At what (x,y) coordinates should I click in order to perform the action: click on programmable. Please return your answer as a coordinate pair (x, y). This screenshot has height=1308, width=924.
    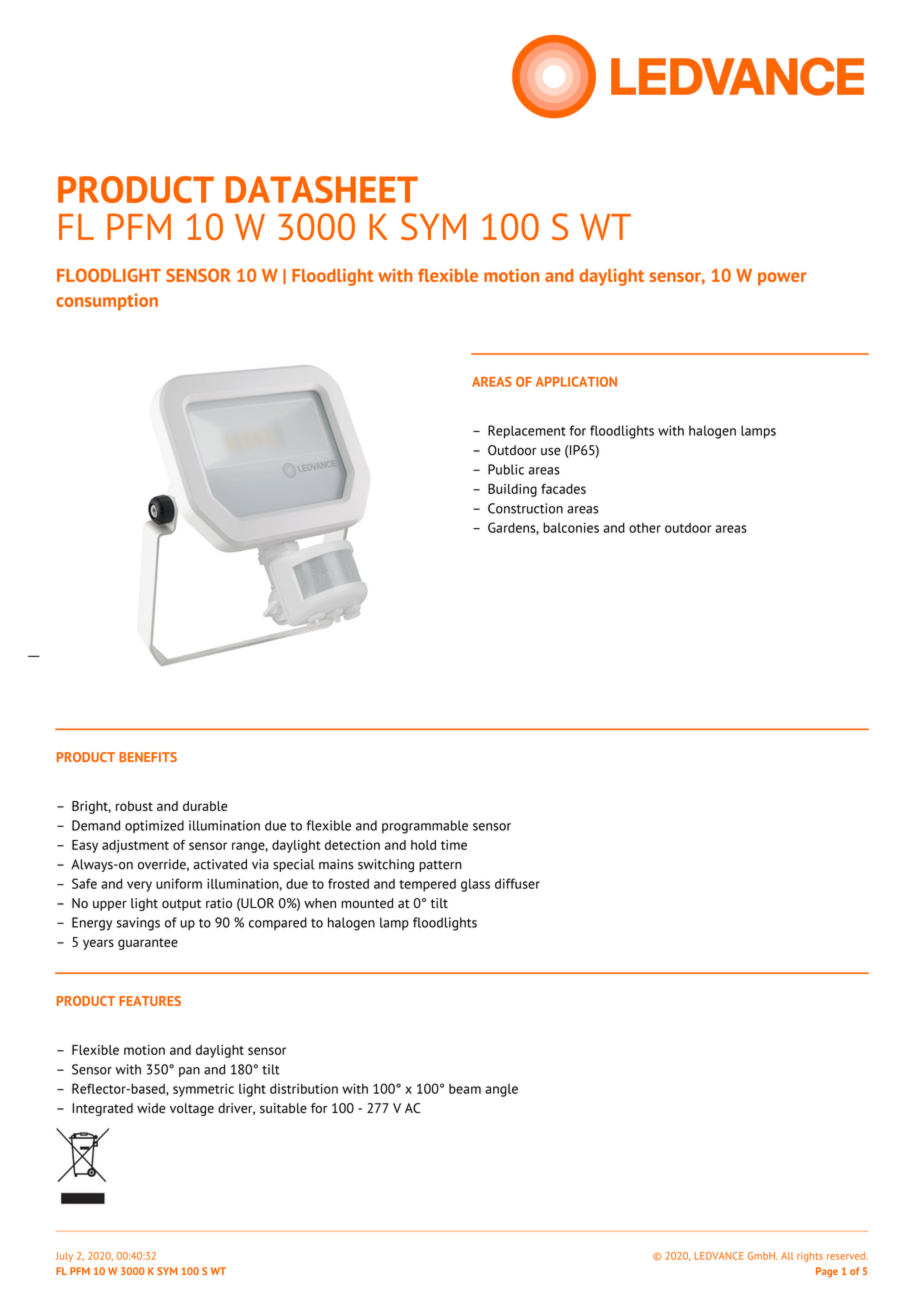
    Looking at the image, I should click on (425, 827).
